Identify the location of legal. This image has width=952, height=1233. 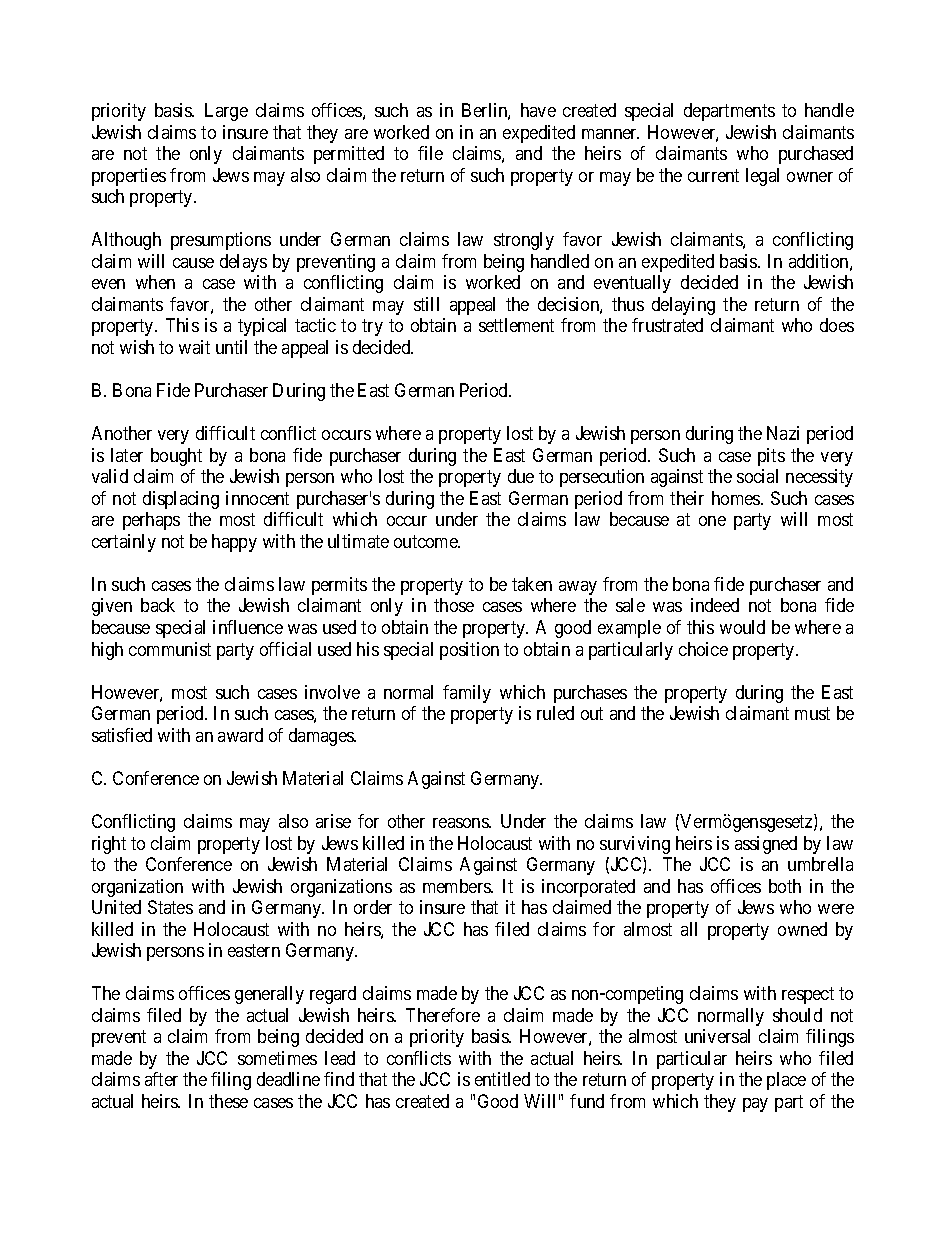
(762, 177).
